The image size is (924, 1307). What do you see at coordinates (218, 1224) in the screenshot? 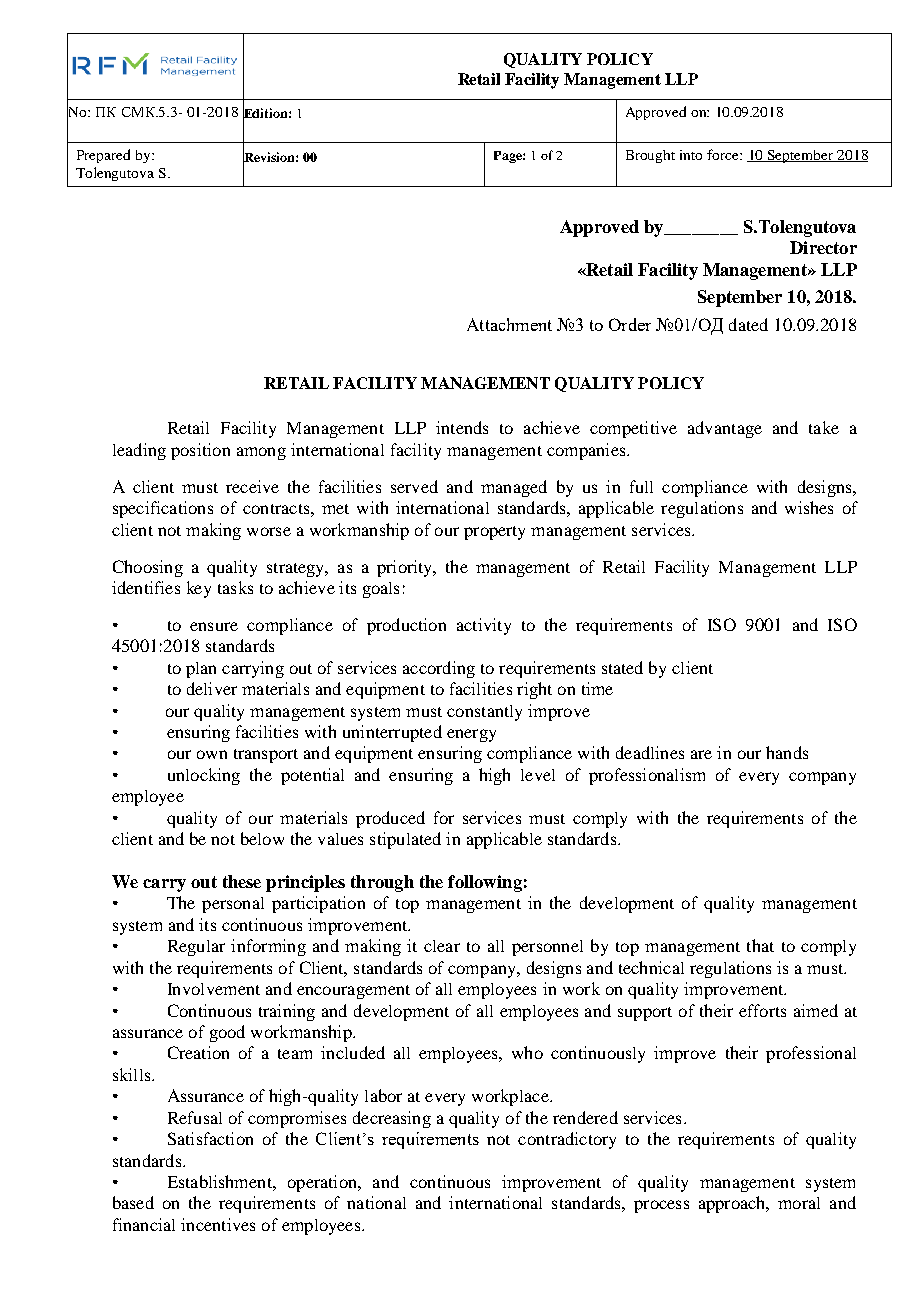
I see `incentives` at bounding box center [218, 1224].
